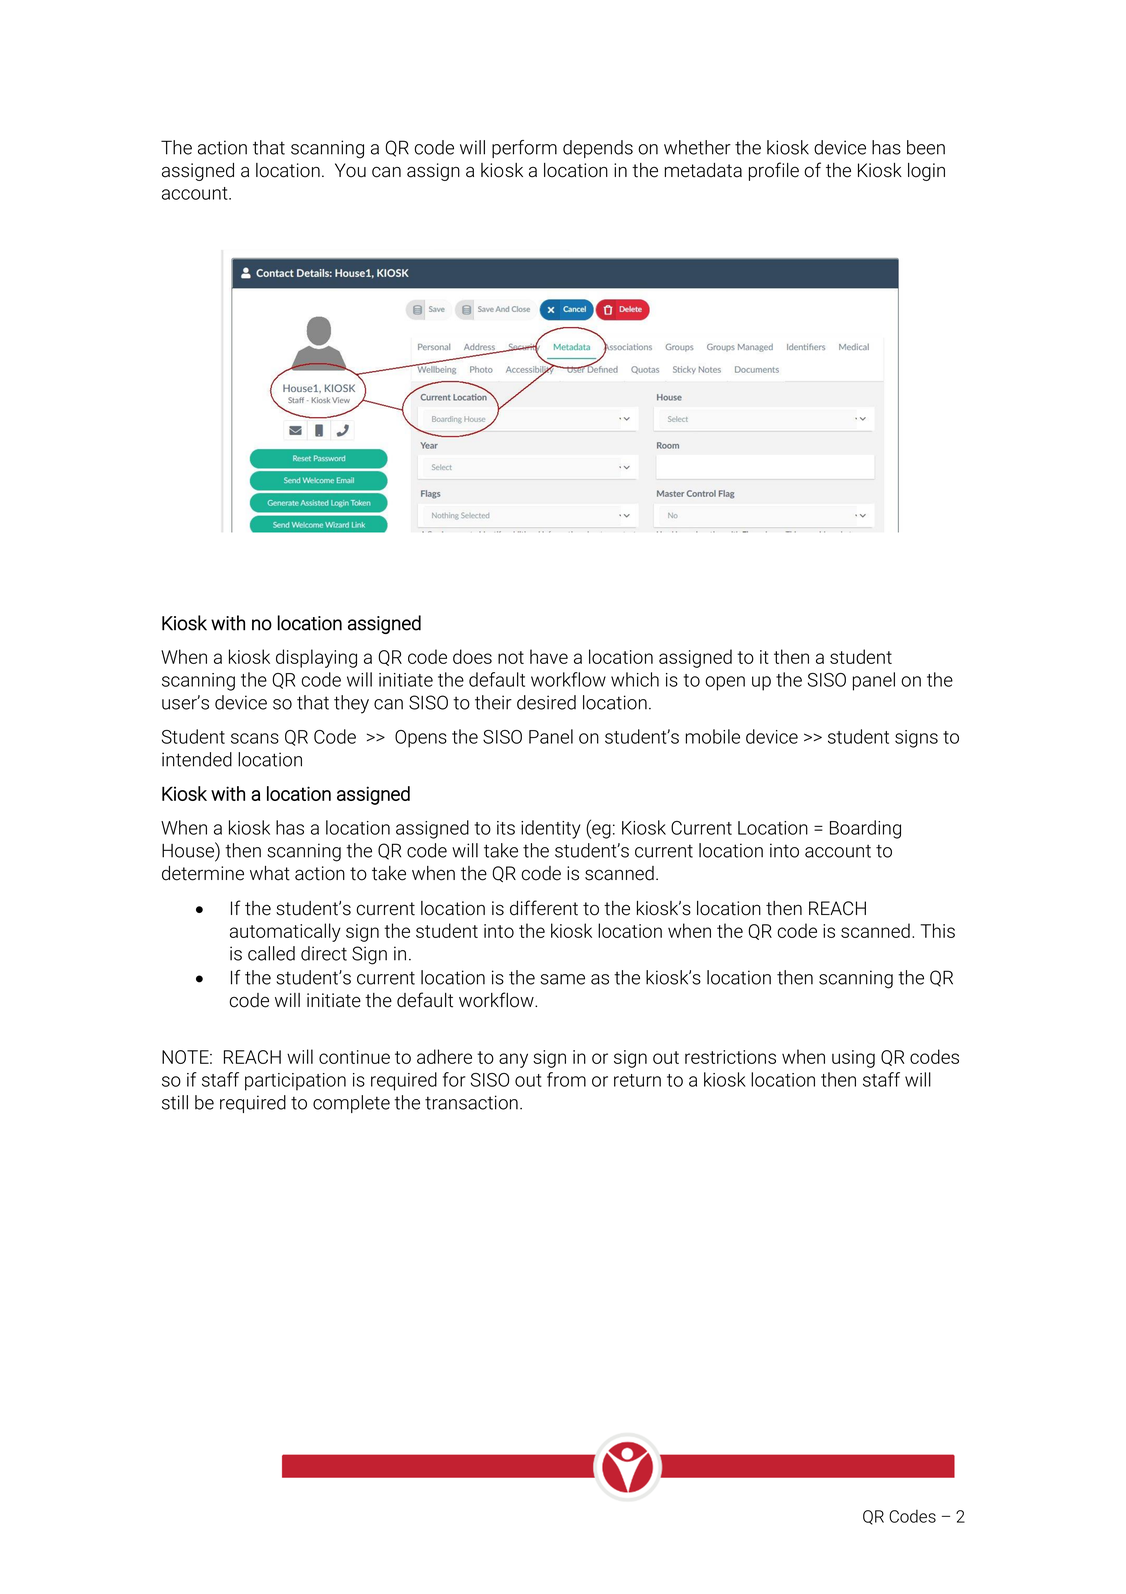 This screenshot has width=1126, height=1594. What do you see at coordinates (712, 736) in the screenshot?
I see `mobile` at bounding box center [712, 736].
